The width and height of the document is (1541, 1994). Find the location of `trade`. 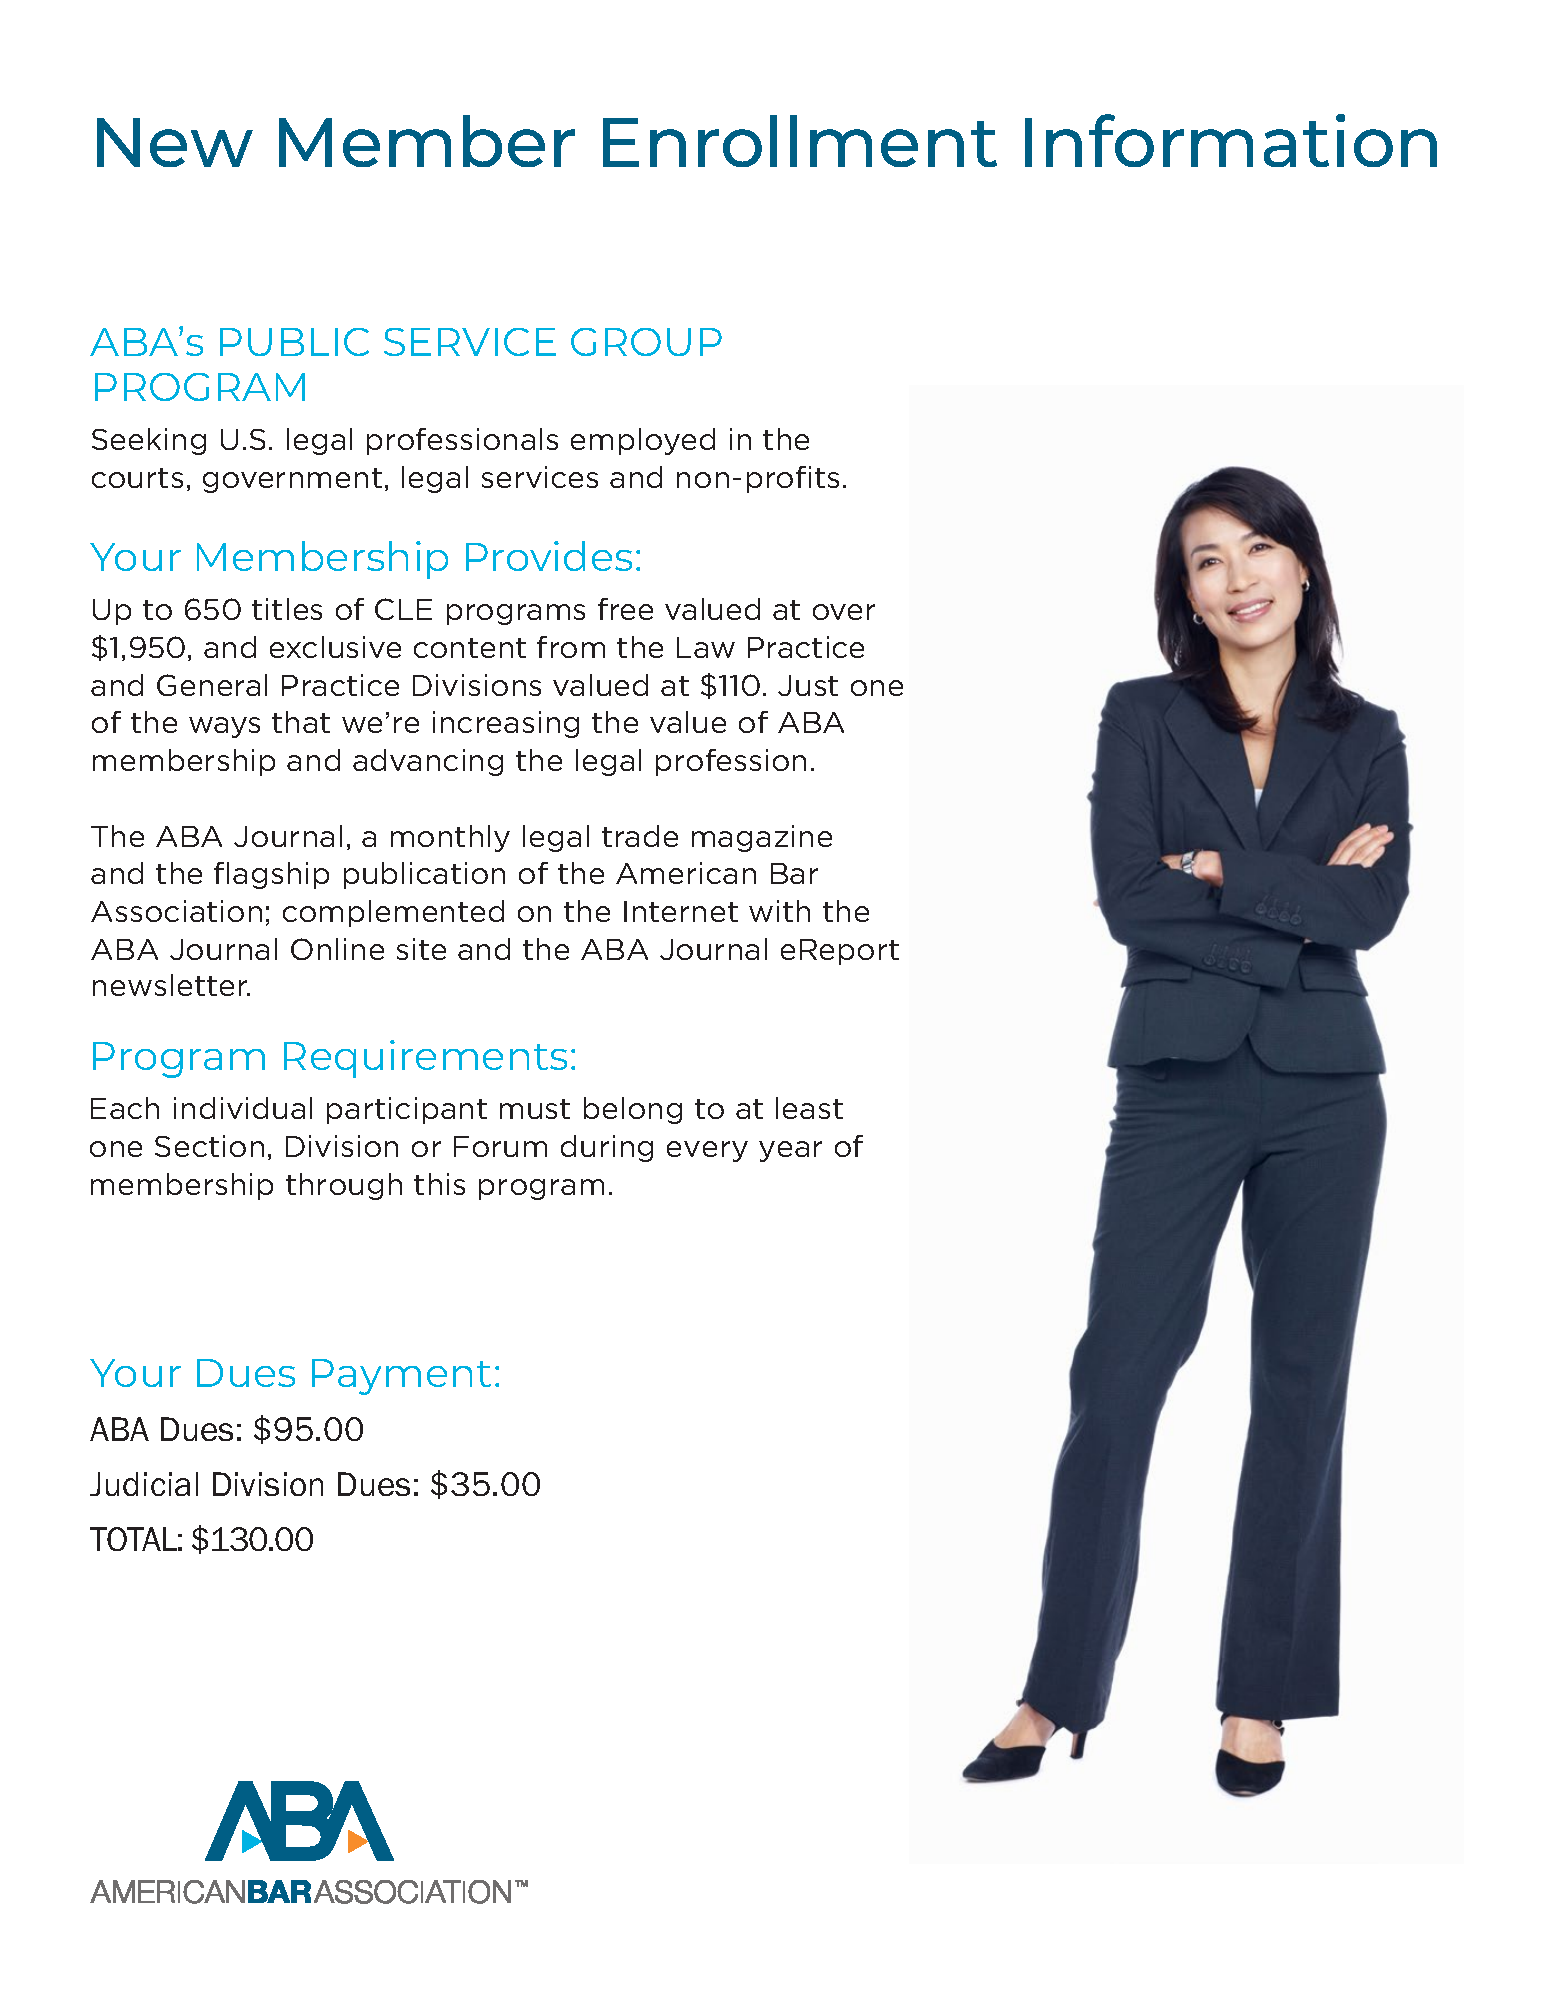

trade is located at coordinates (640, 836).
